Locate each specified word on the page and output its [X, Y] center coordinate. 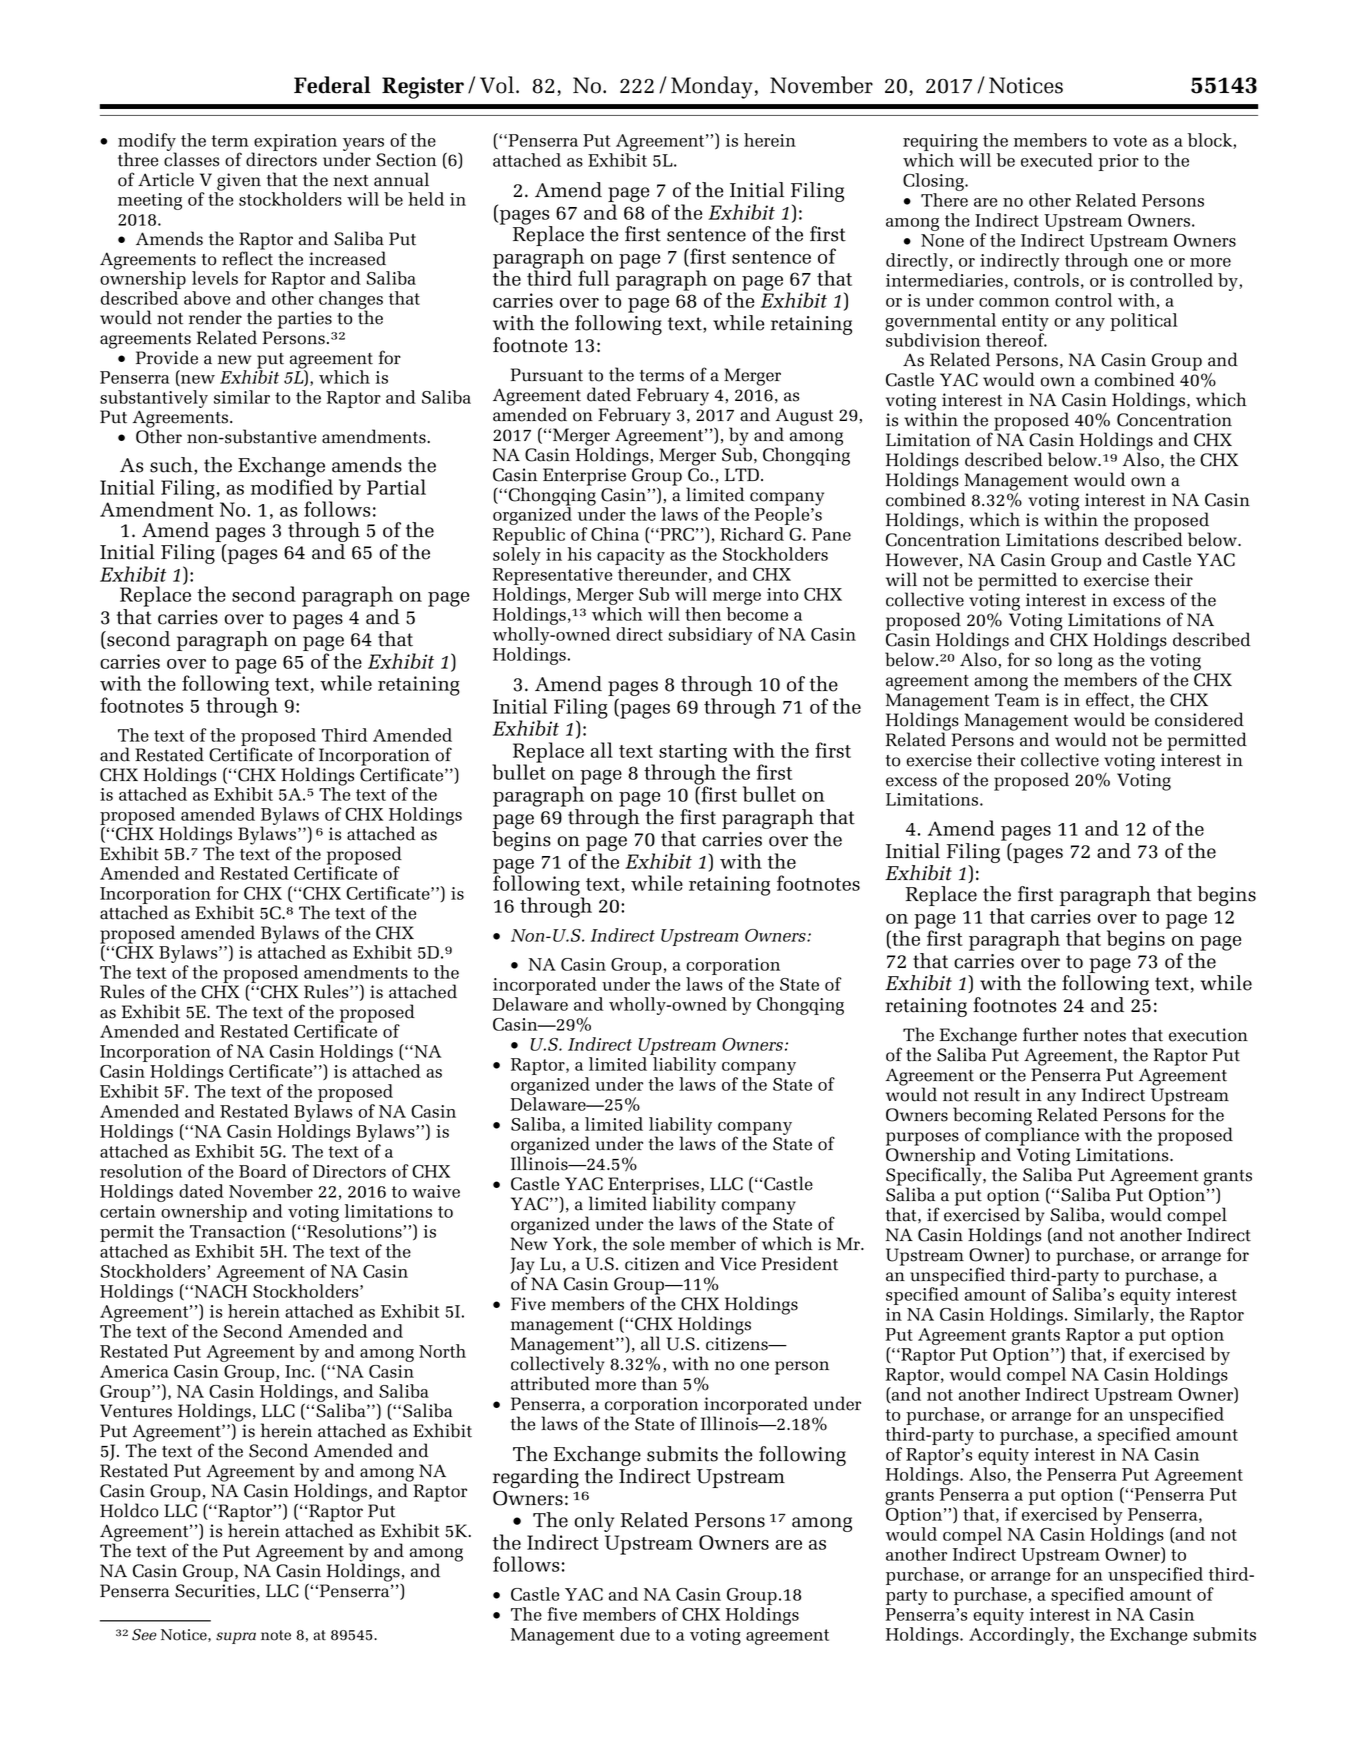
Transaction [238, 1231]
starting [693, 754]
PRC [676, 534]
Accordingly [1020, 1636]
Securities [215, 1591]
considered [1199, 719]
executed [1057, 160]
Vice [738, 1264]
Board [263, 1171]
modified [292, 487]
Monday [712, 87]
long [1075, 661]
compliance [1032, 1136]
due [635, 1634]
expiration [294, 143]
